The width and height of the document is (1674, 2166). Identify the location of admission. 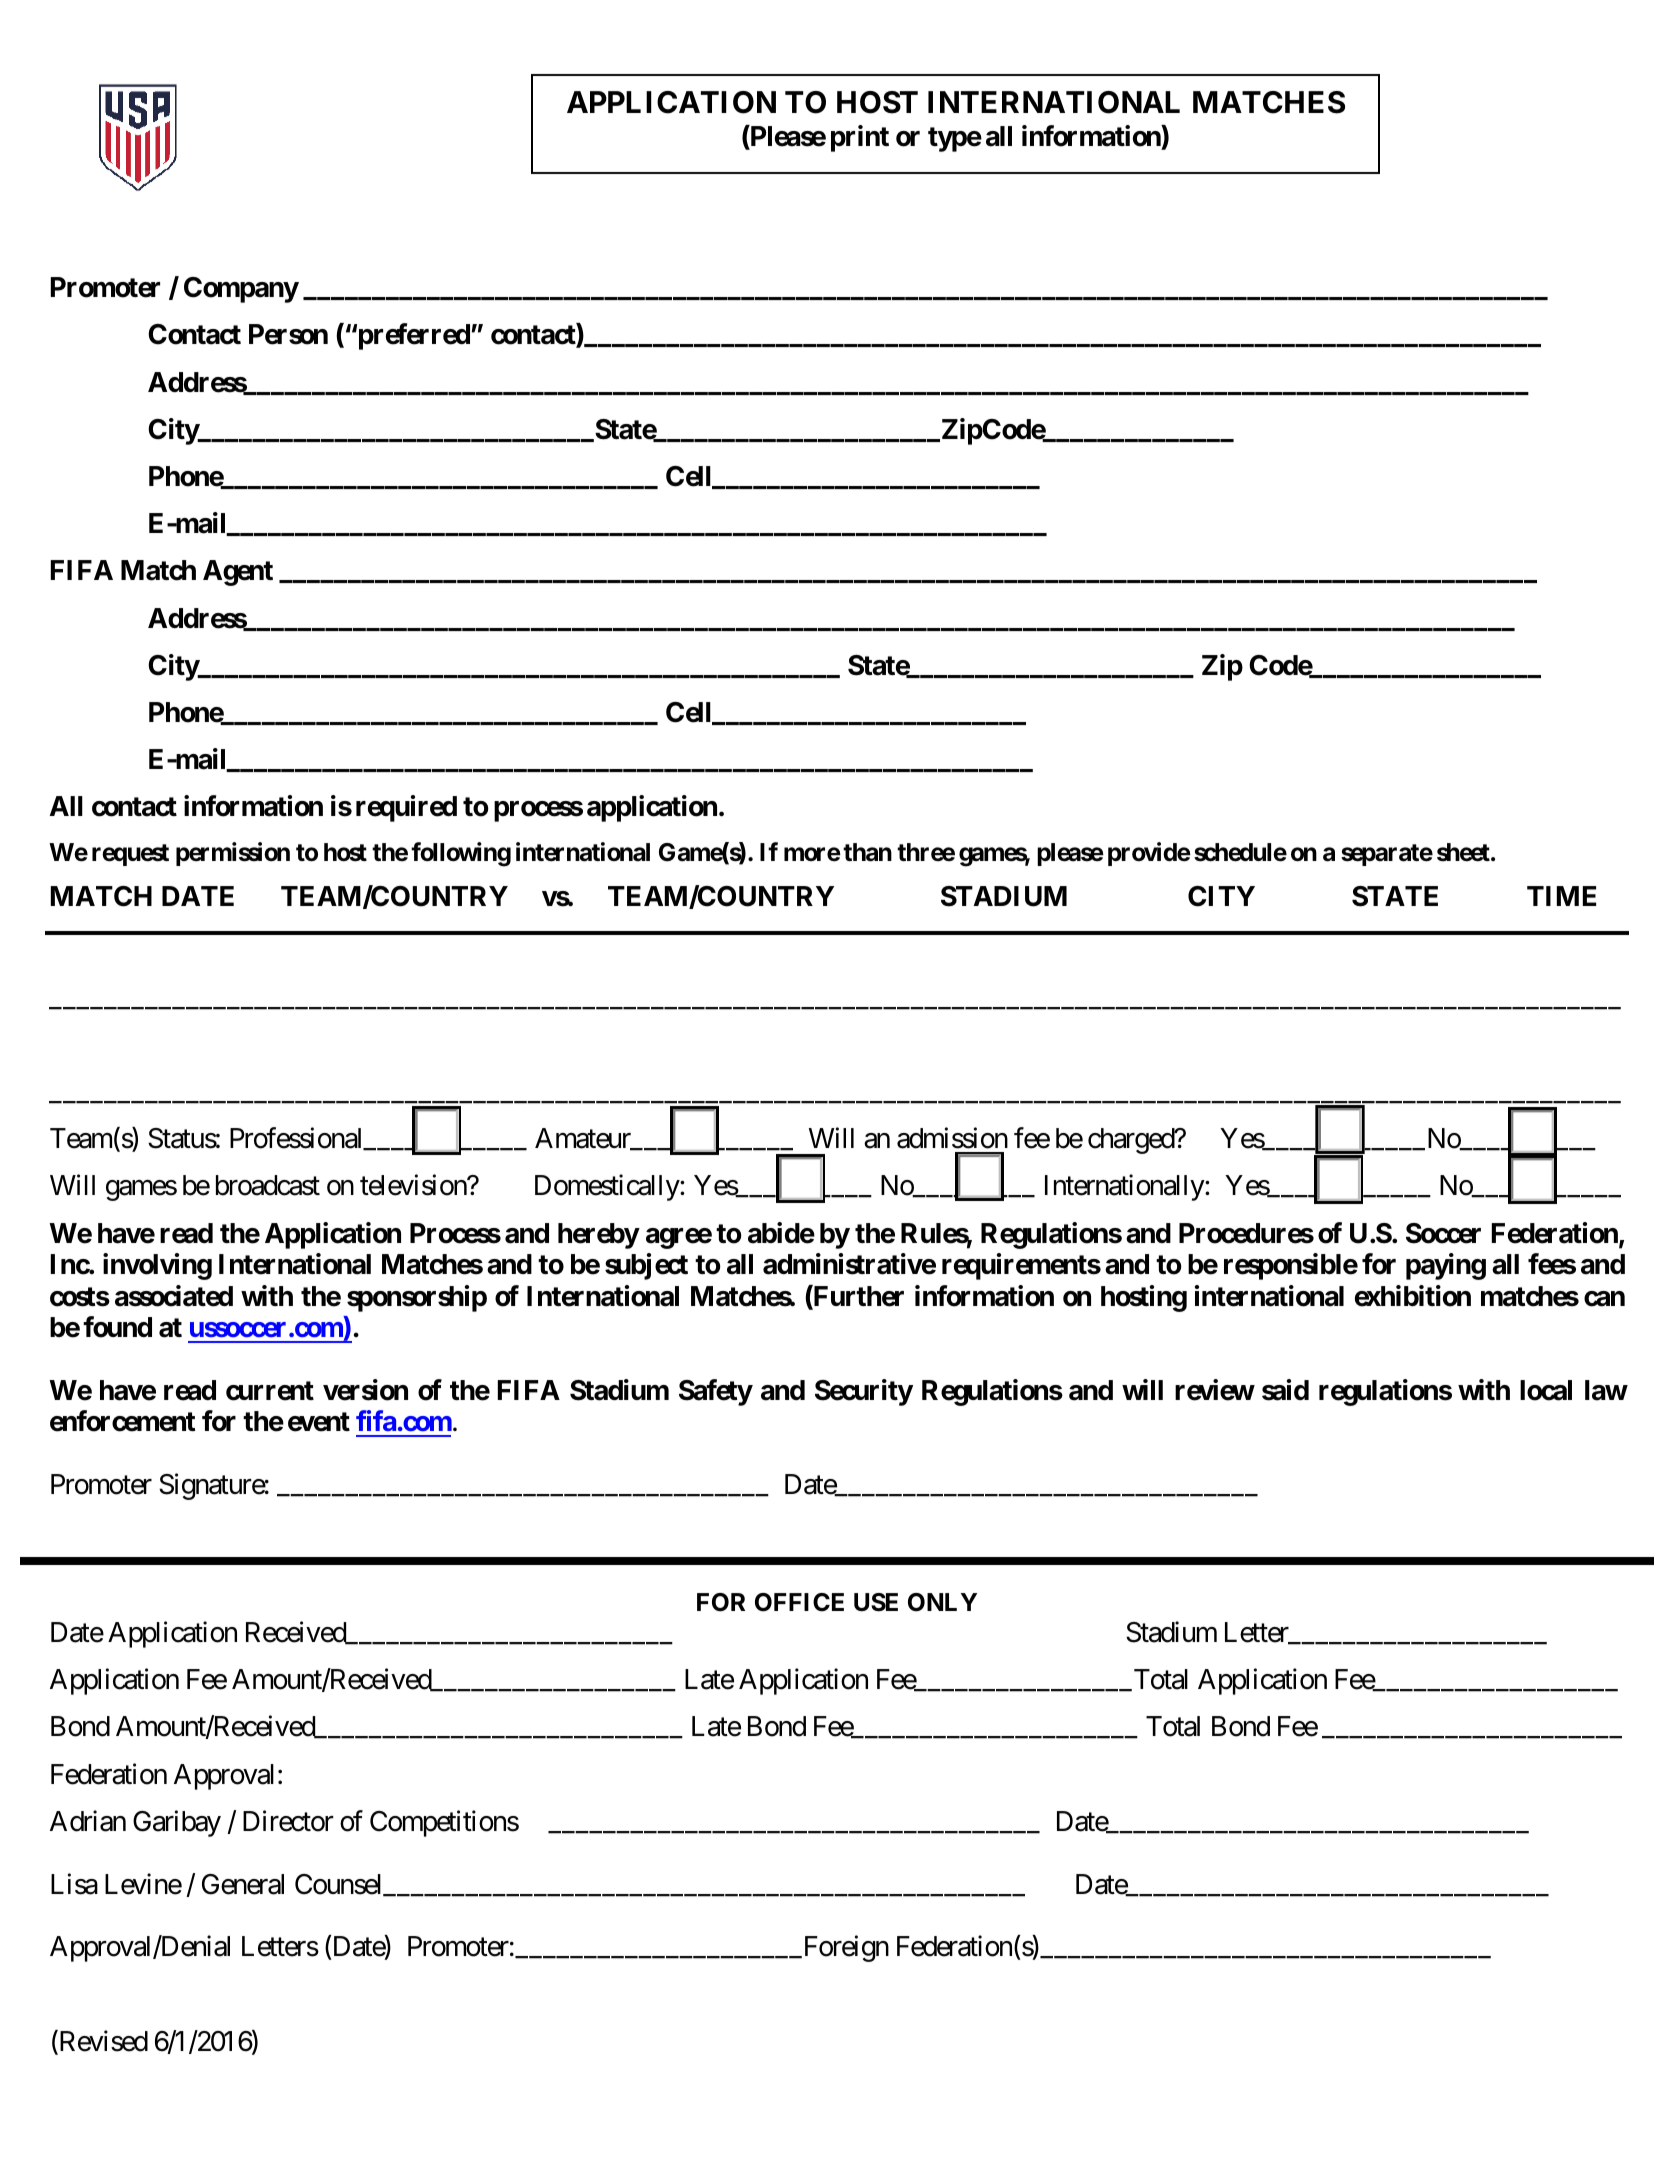
(952, 1138).
